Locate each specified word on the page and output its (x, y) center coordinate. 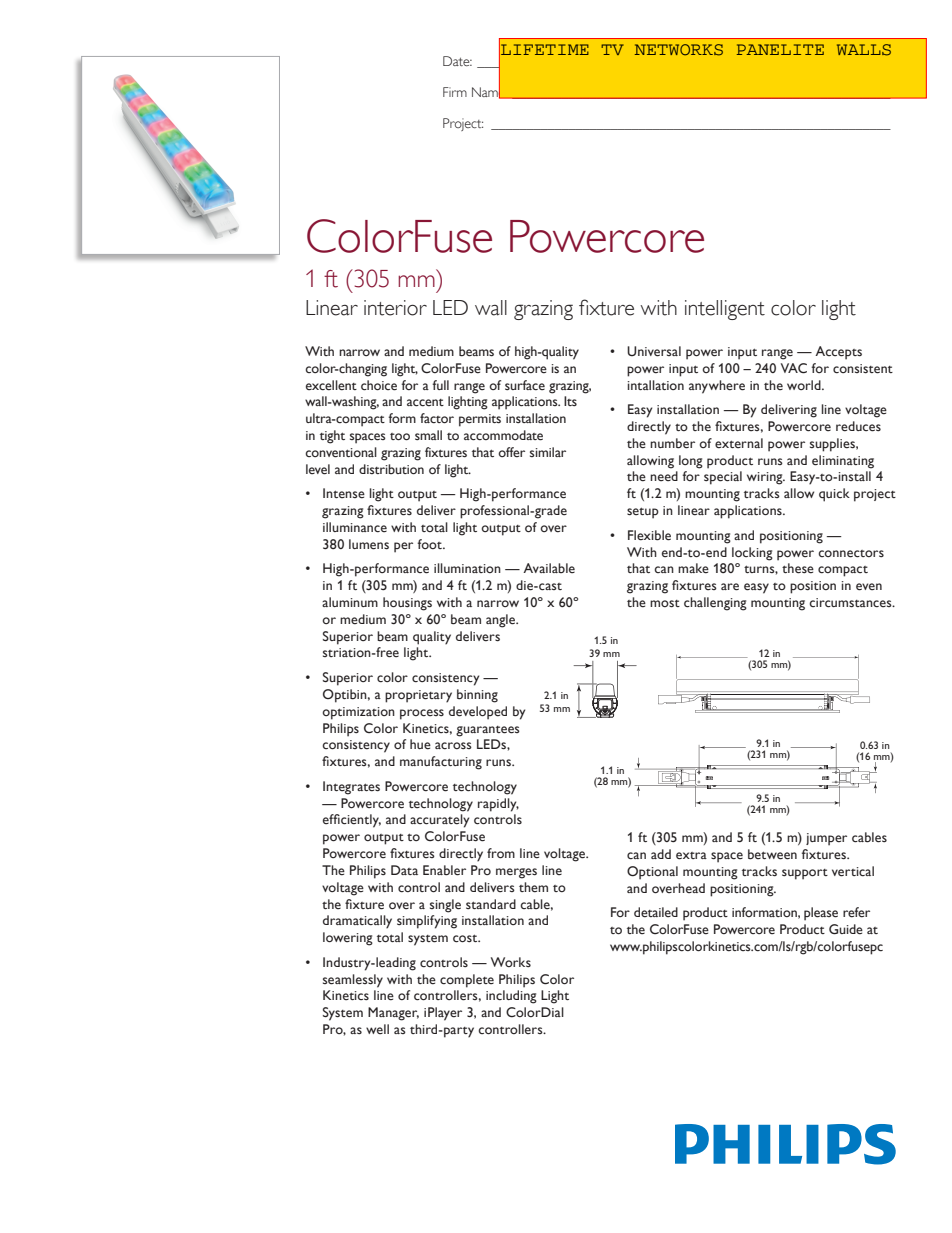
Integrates (351, 788)
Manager (393, 1014)
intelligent (725, 310)
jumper (826, 839)
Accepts (838, 353)
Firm (455, 92)
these (798, 568)
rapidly (498, 805)
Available (549, 568)
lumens (369, 544)
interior (395, 308)
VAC (794, 368)
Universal (654, 351)
